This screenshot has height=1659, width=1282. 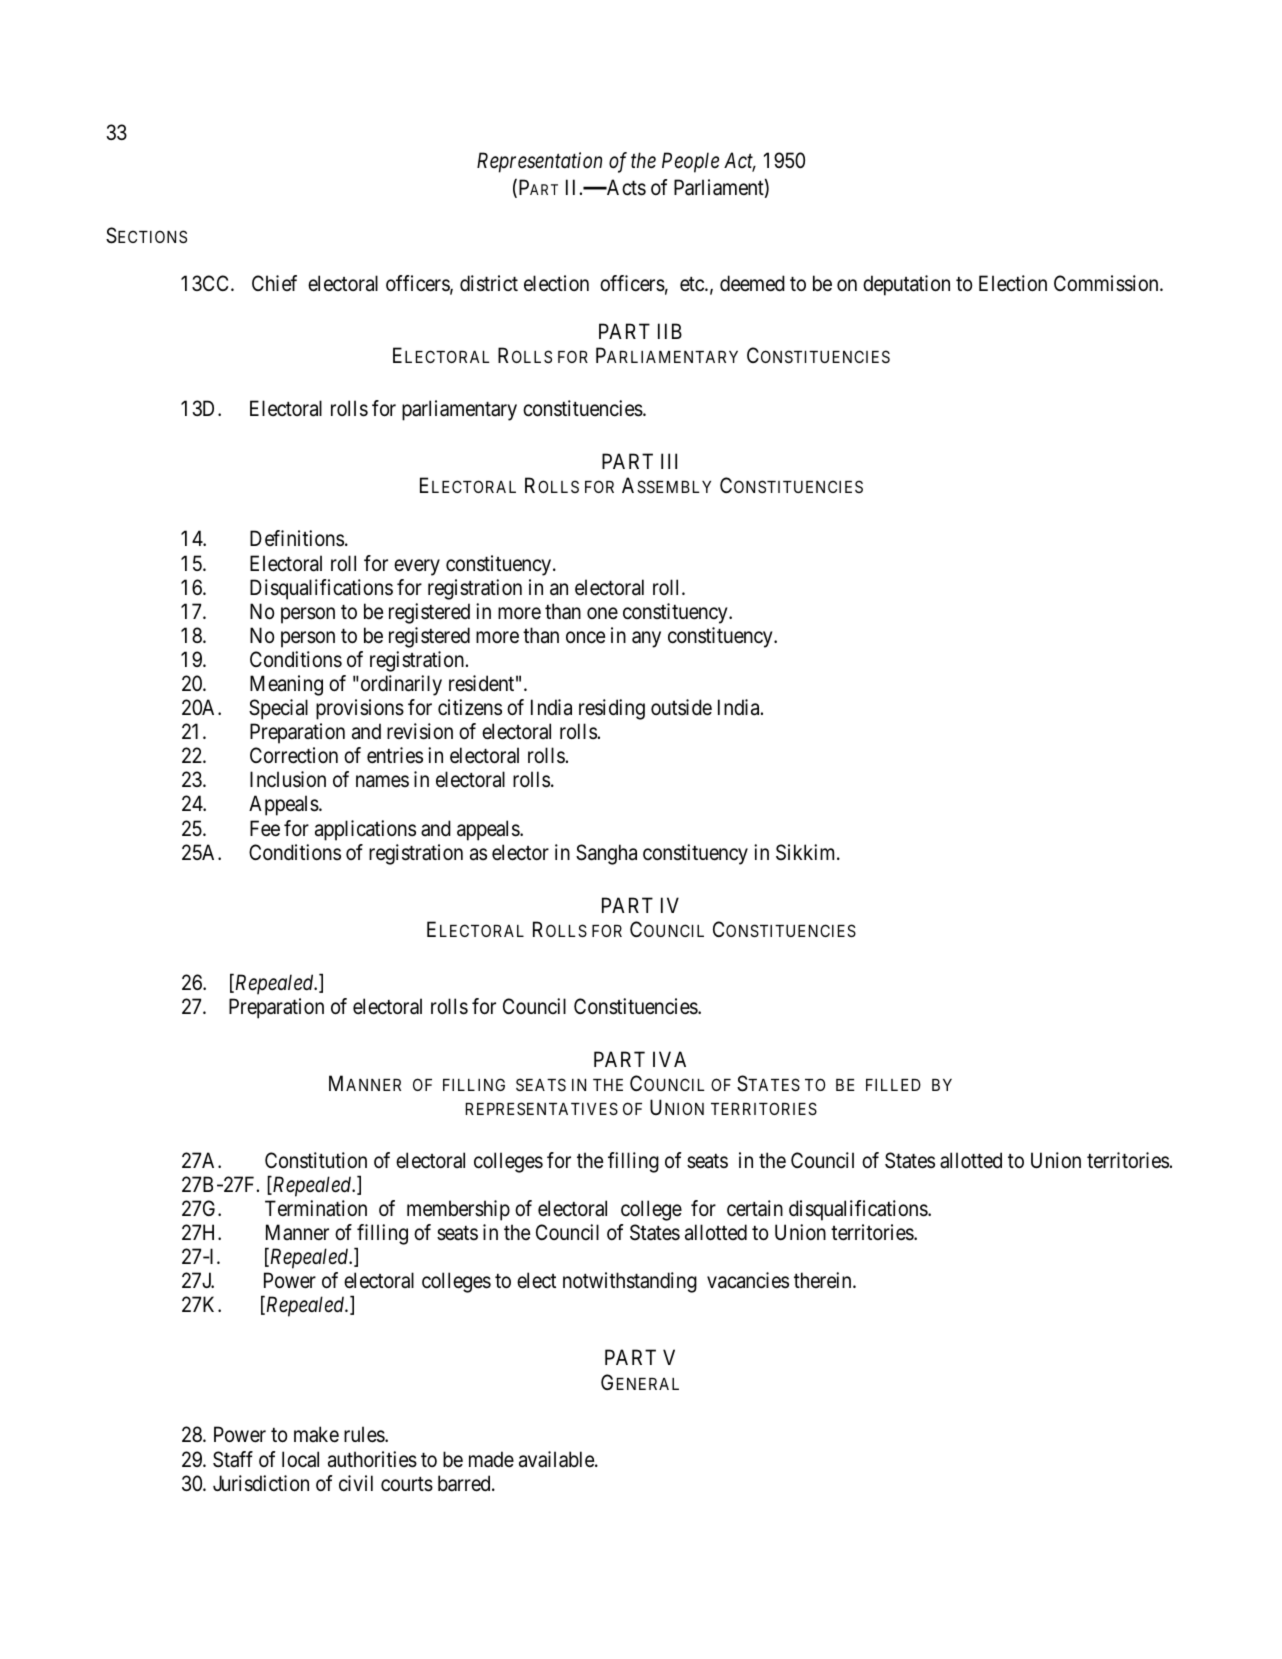 I want to click on Commission, so click(x=1107, y=283).
